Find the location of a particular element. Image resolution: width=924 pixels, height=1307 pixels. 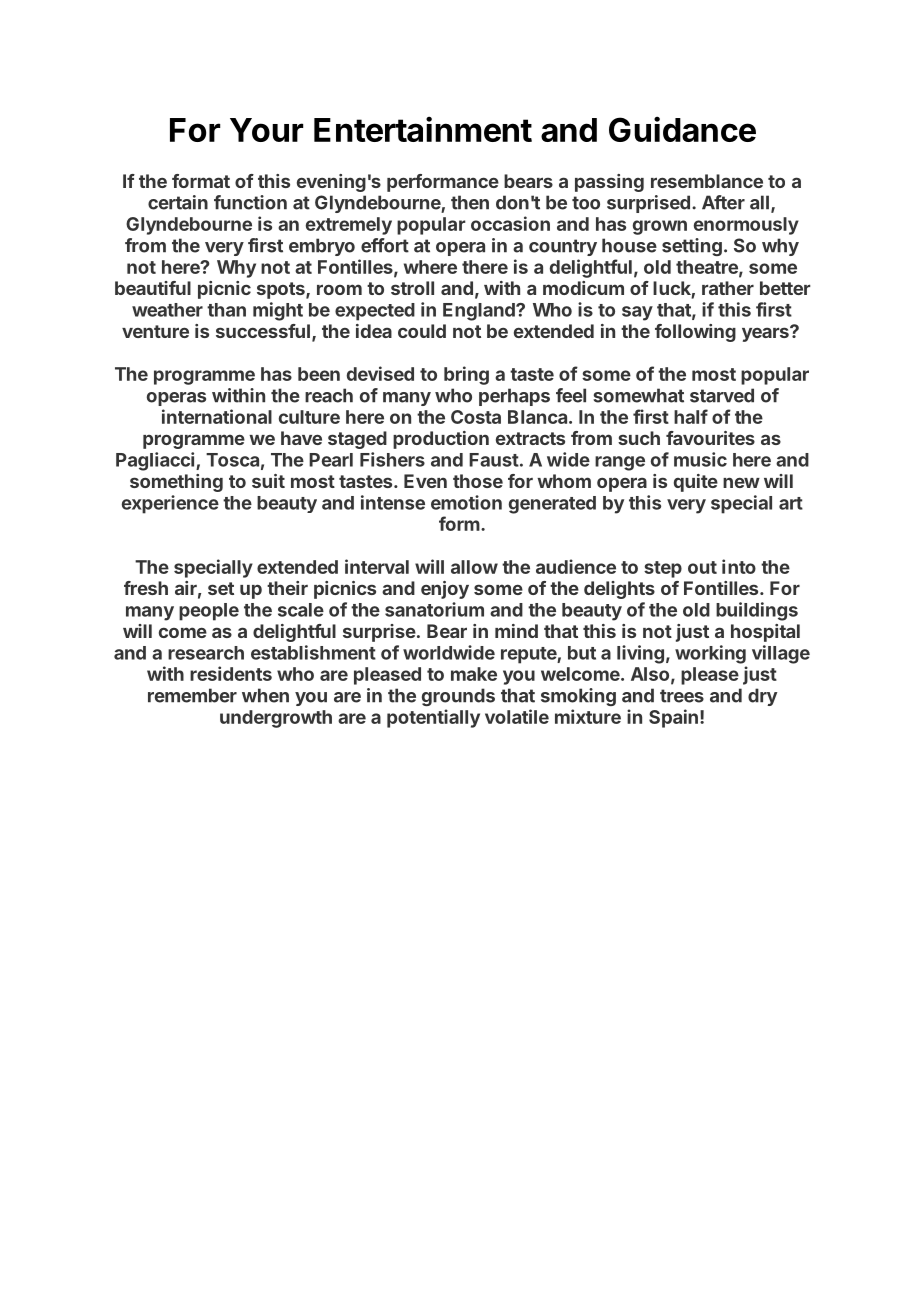

Your is located at coordinates (266, 130).
